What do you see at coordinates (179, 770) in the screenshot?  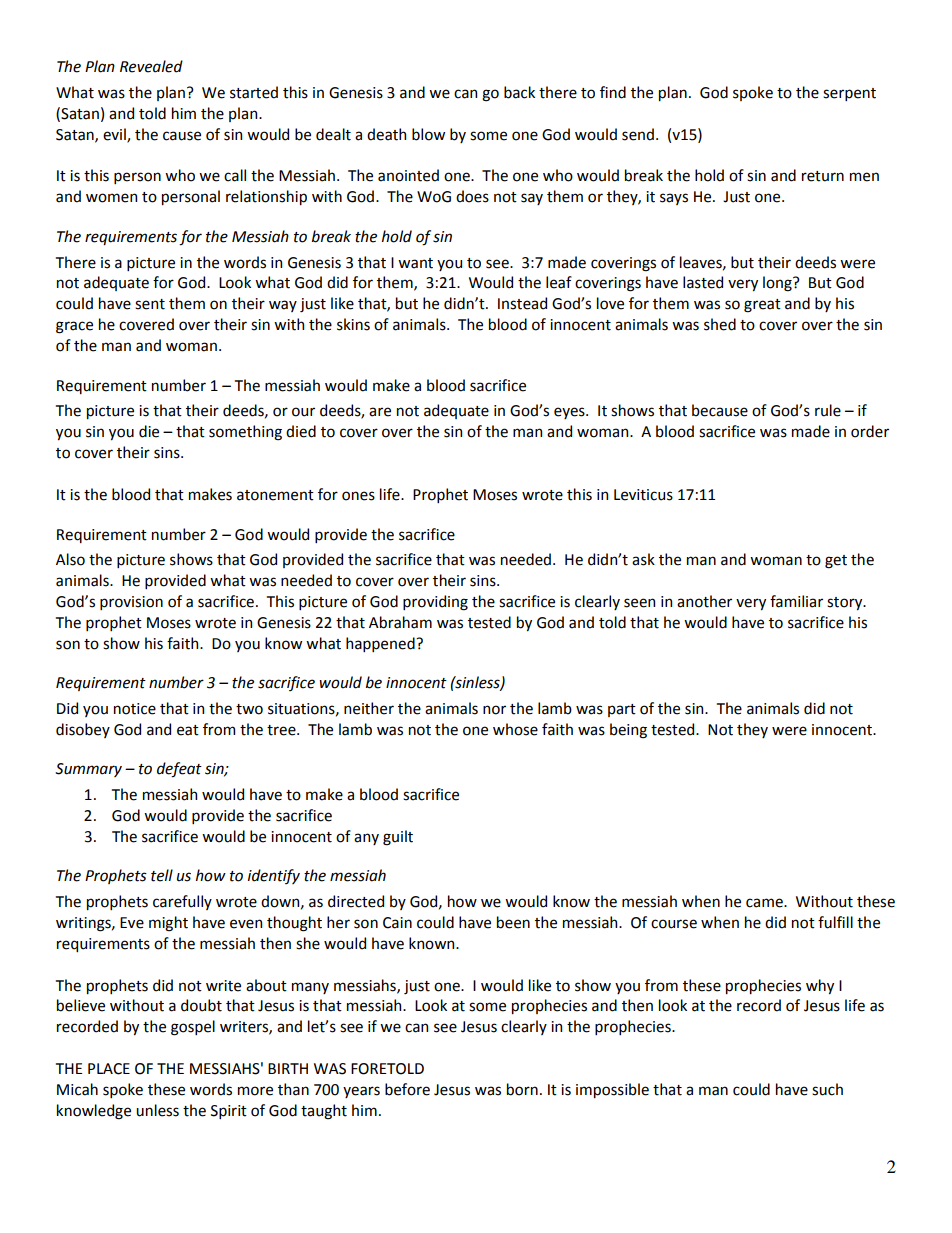 I see `defeat` at bounding box center [179, 770].
